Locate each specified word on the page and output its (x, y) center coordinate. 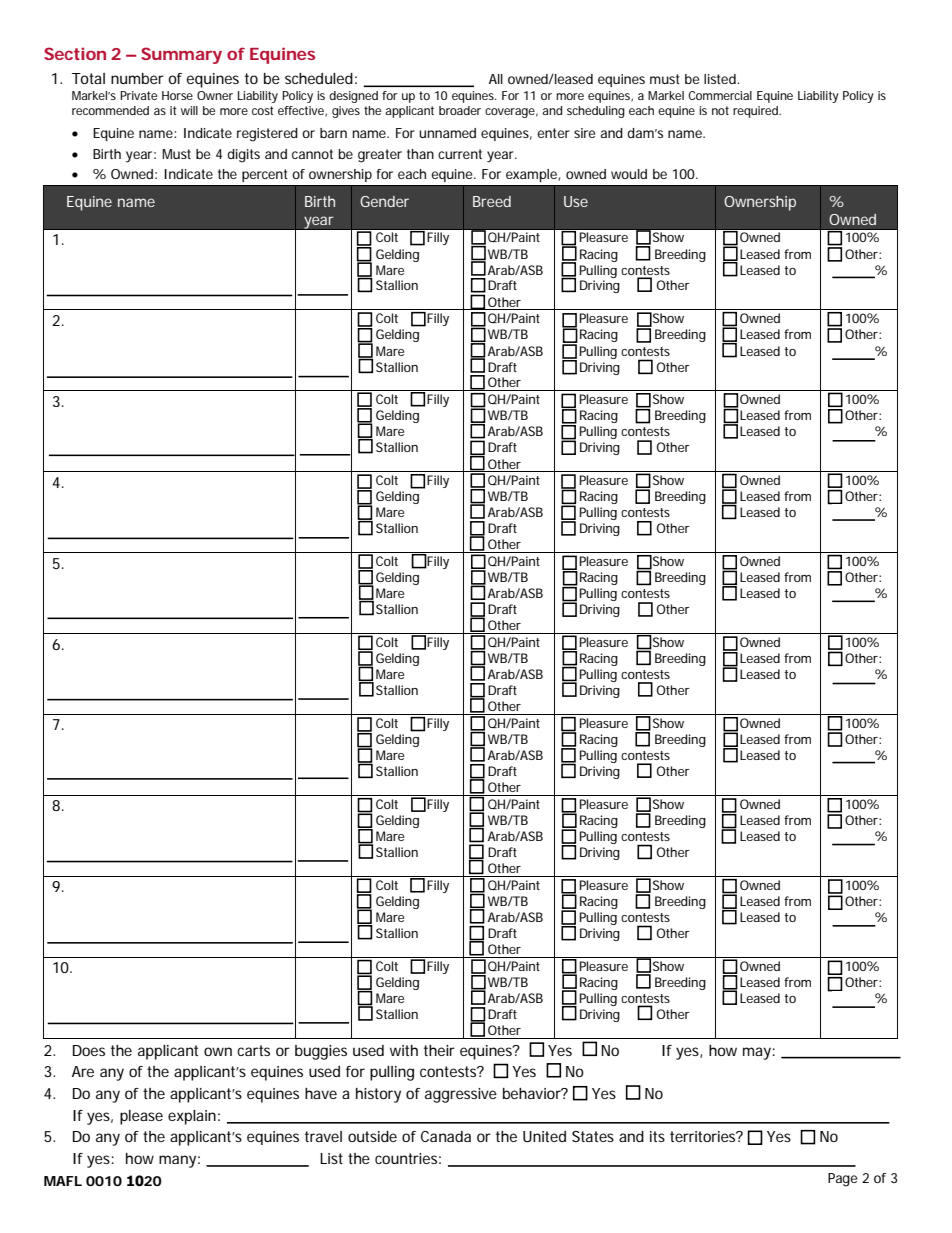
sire (585, 133)
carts (253, 1050)
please (141, 1117)
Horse (177, 95)
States (593, 1136)
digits (243, 156)
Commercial (720, 95)
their (439, 1050)
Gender (384, 201)
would (629, 174)
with (404, 1050)
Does (89, 1050)
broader (460, 110)
